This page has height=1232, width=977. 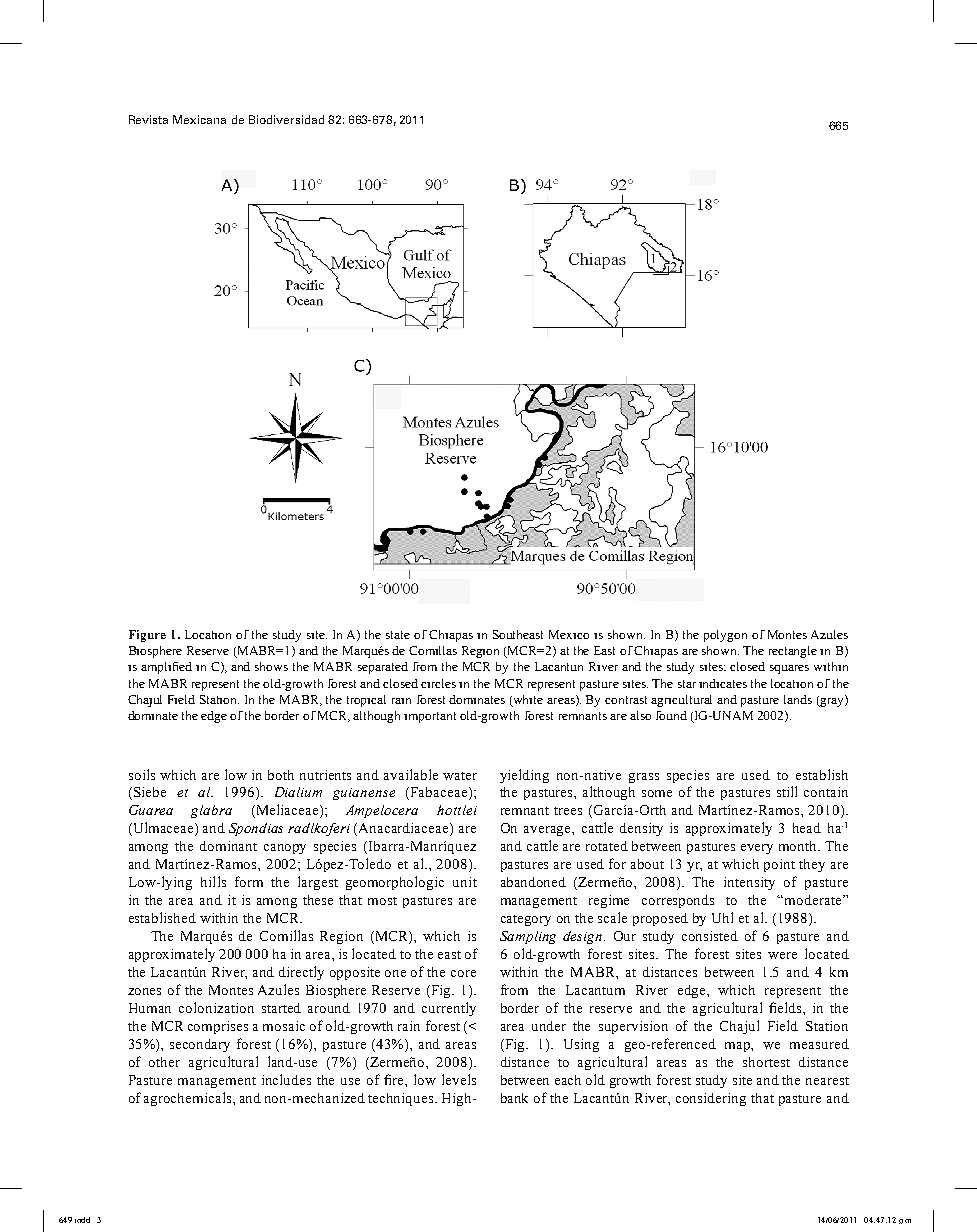 I want to click on Mexicana, so click(x=199, y=119).
